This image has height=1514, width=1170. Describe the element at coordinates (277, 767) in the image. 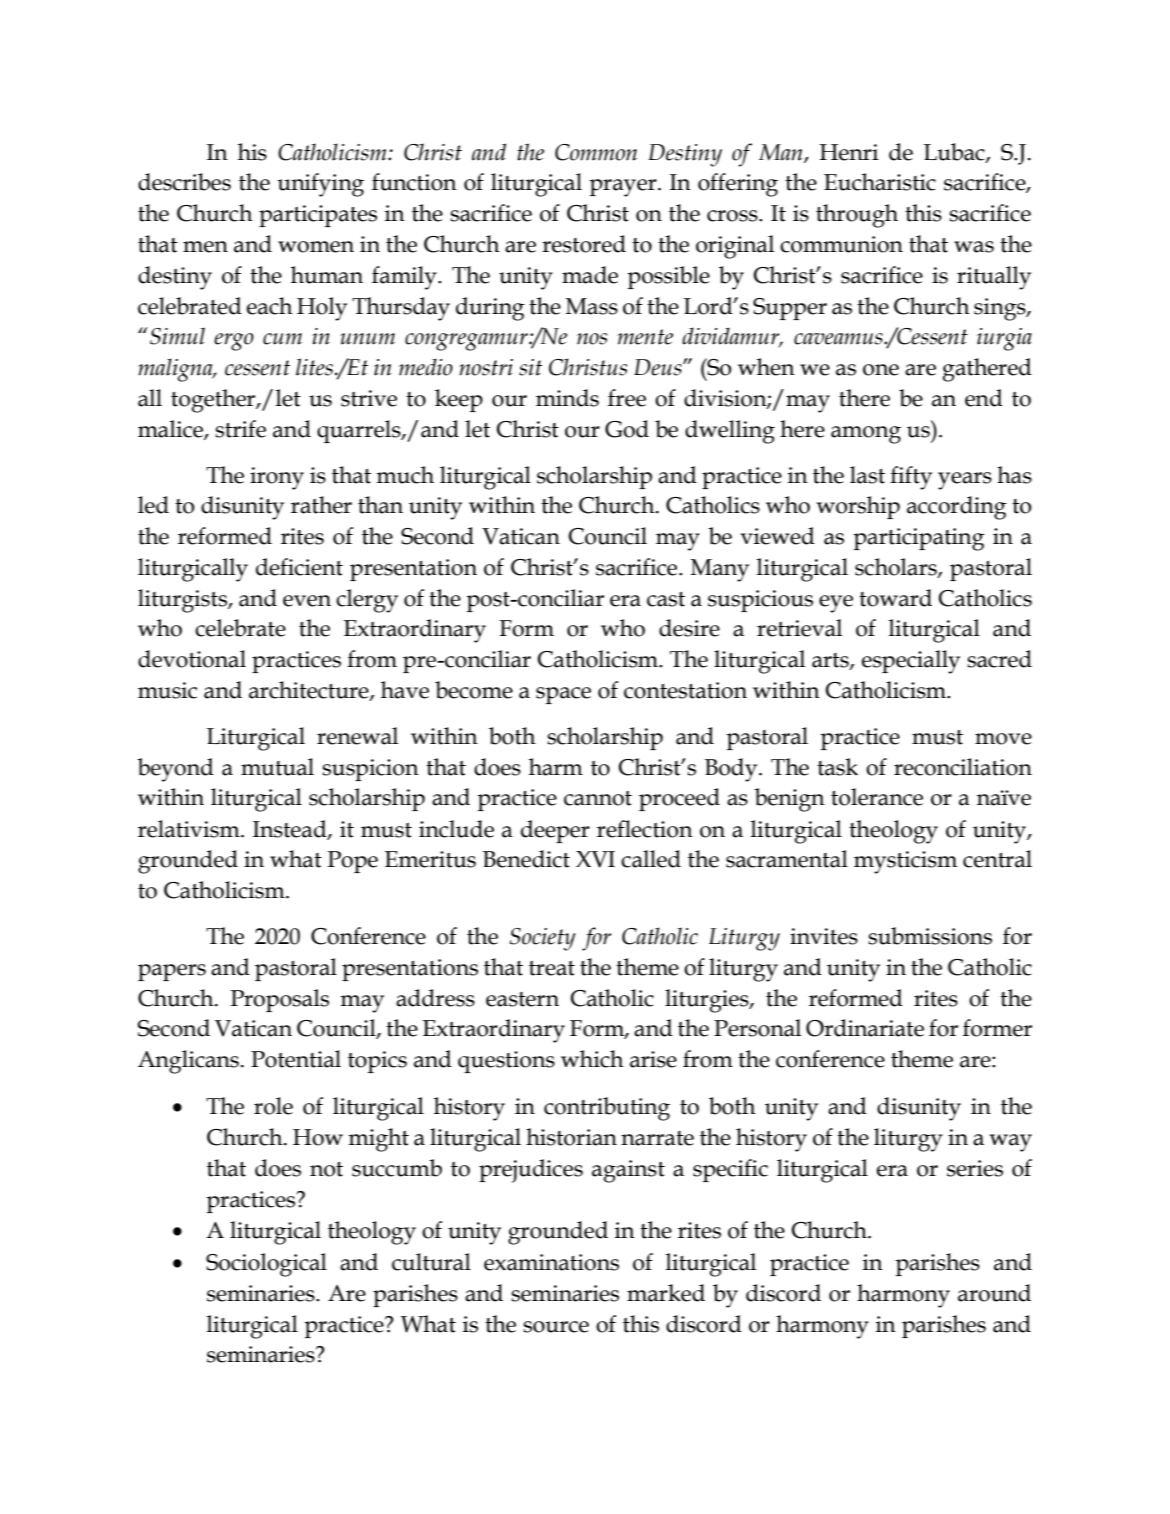

I see `mutual` at that location.
